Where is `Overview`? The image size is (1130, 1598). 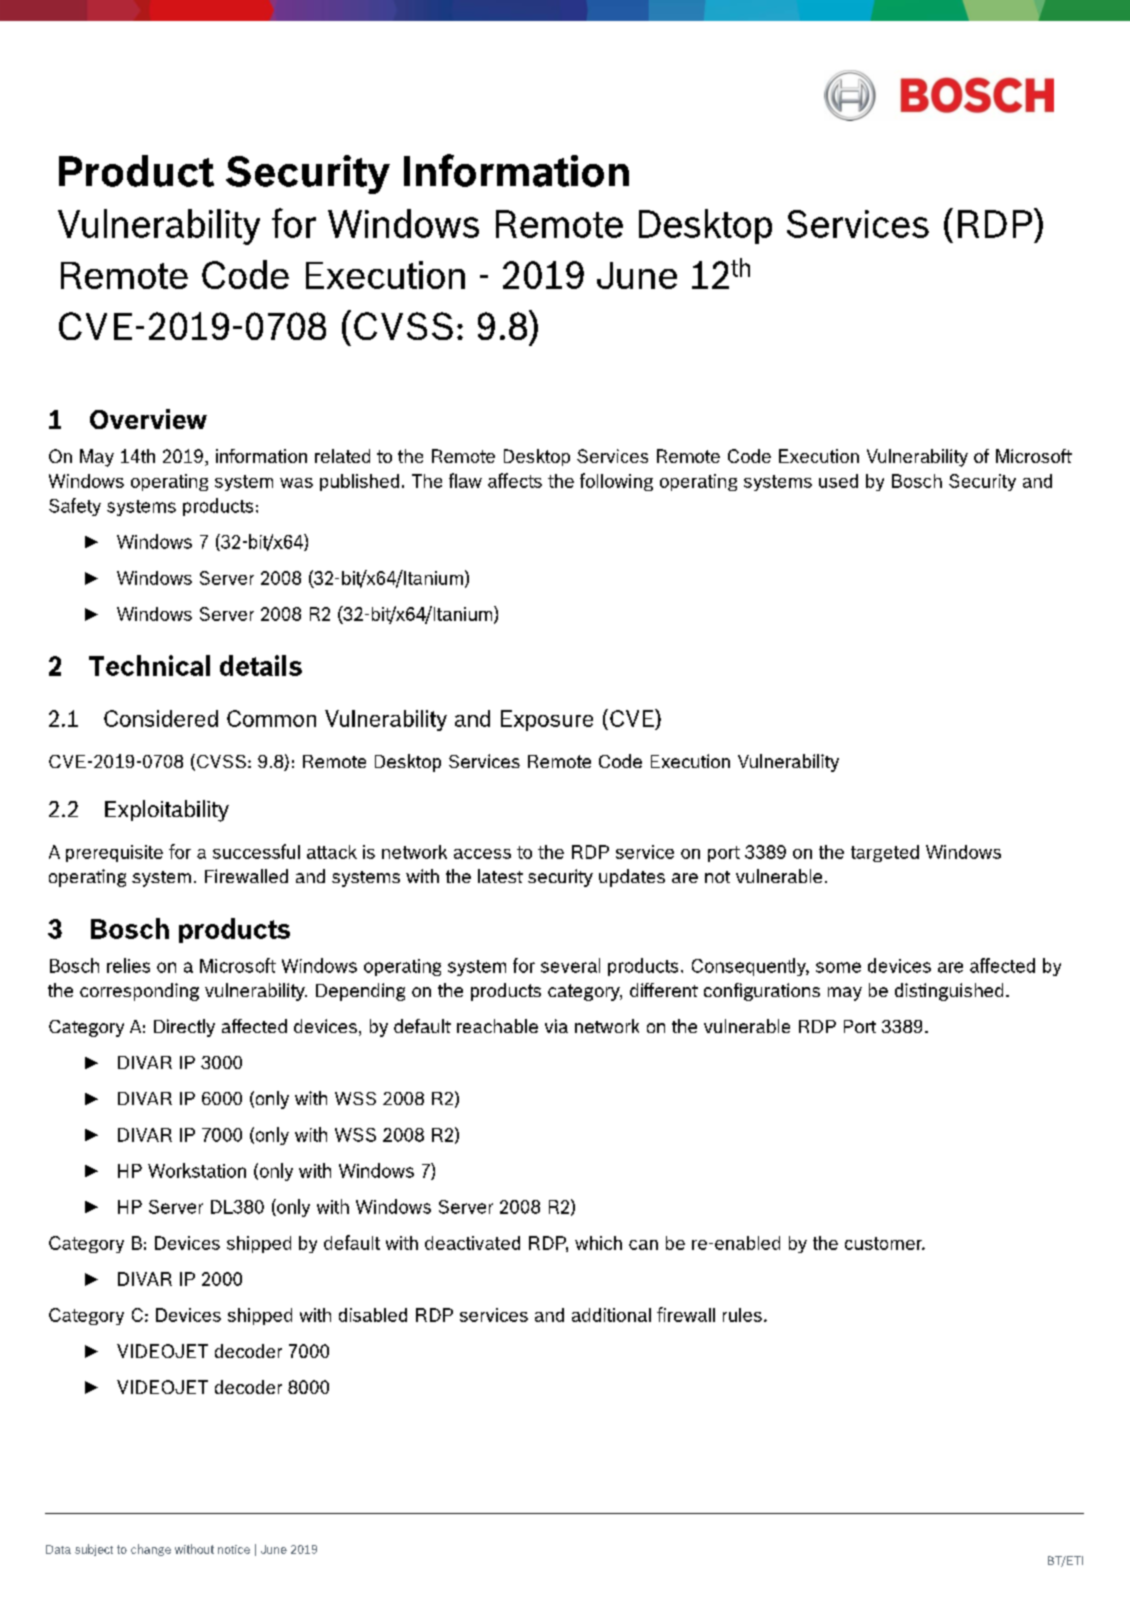
Overview is located at coordinates (148, 419).
